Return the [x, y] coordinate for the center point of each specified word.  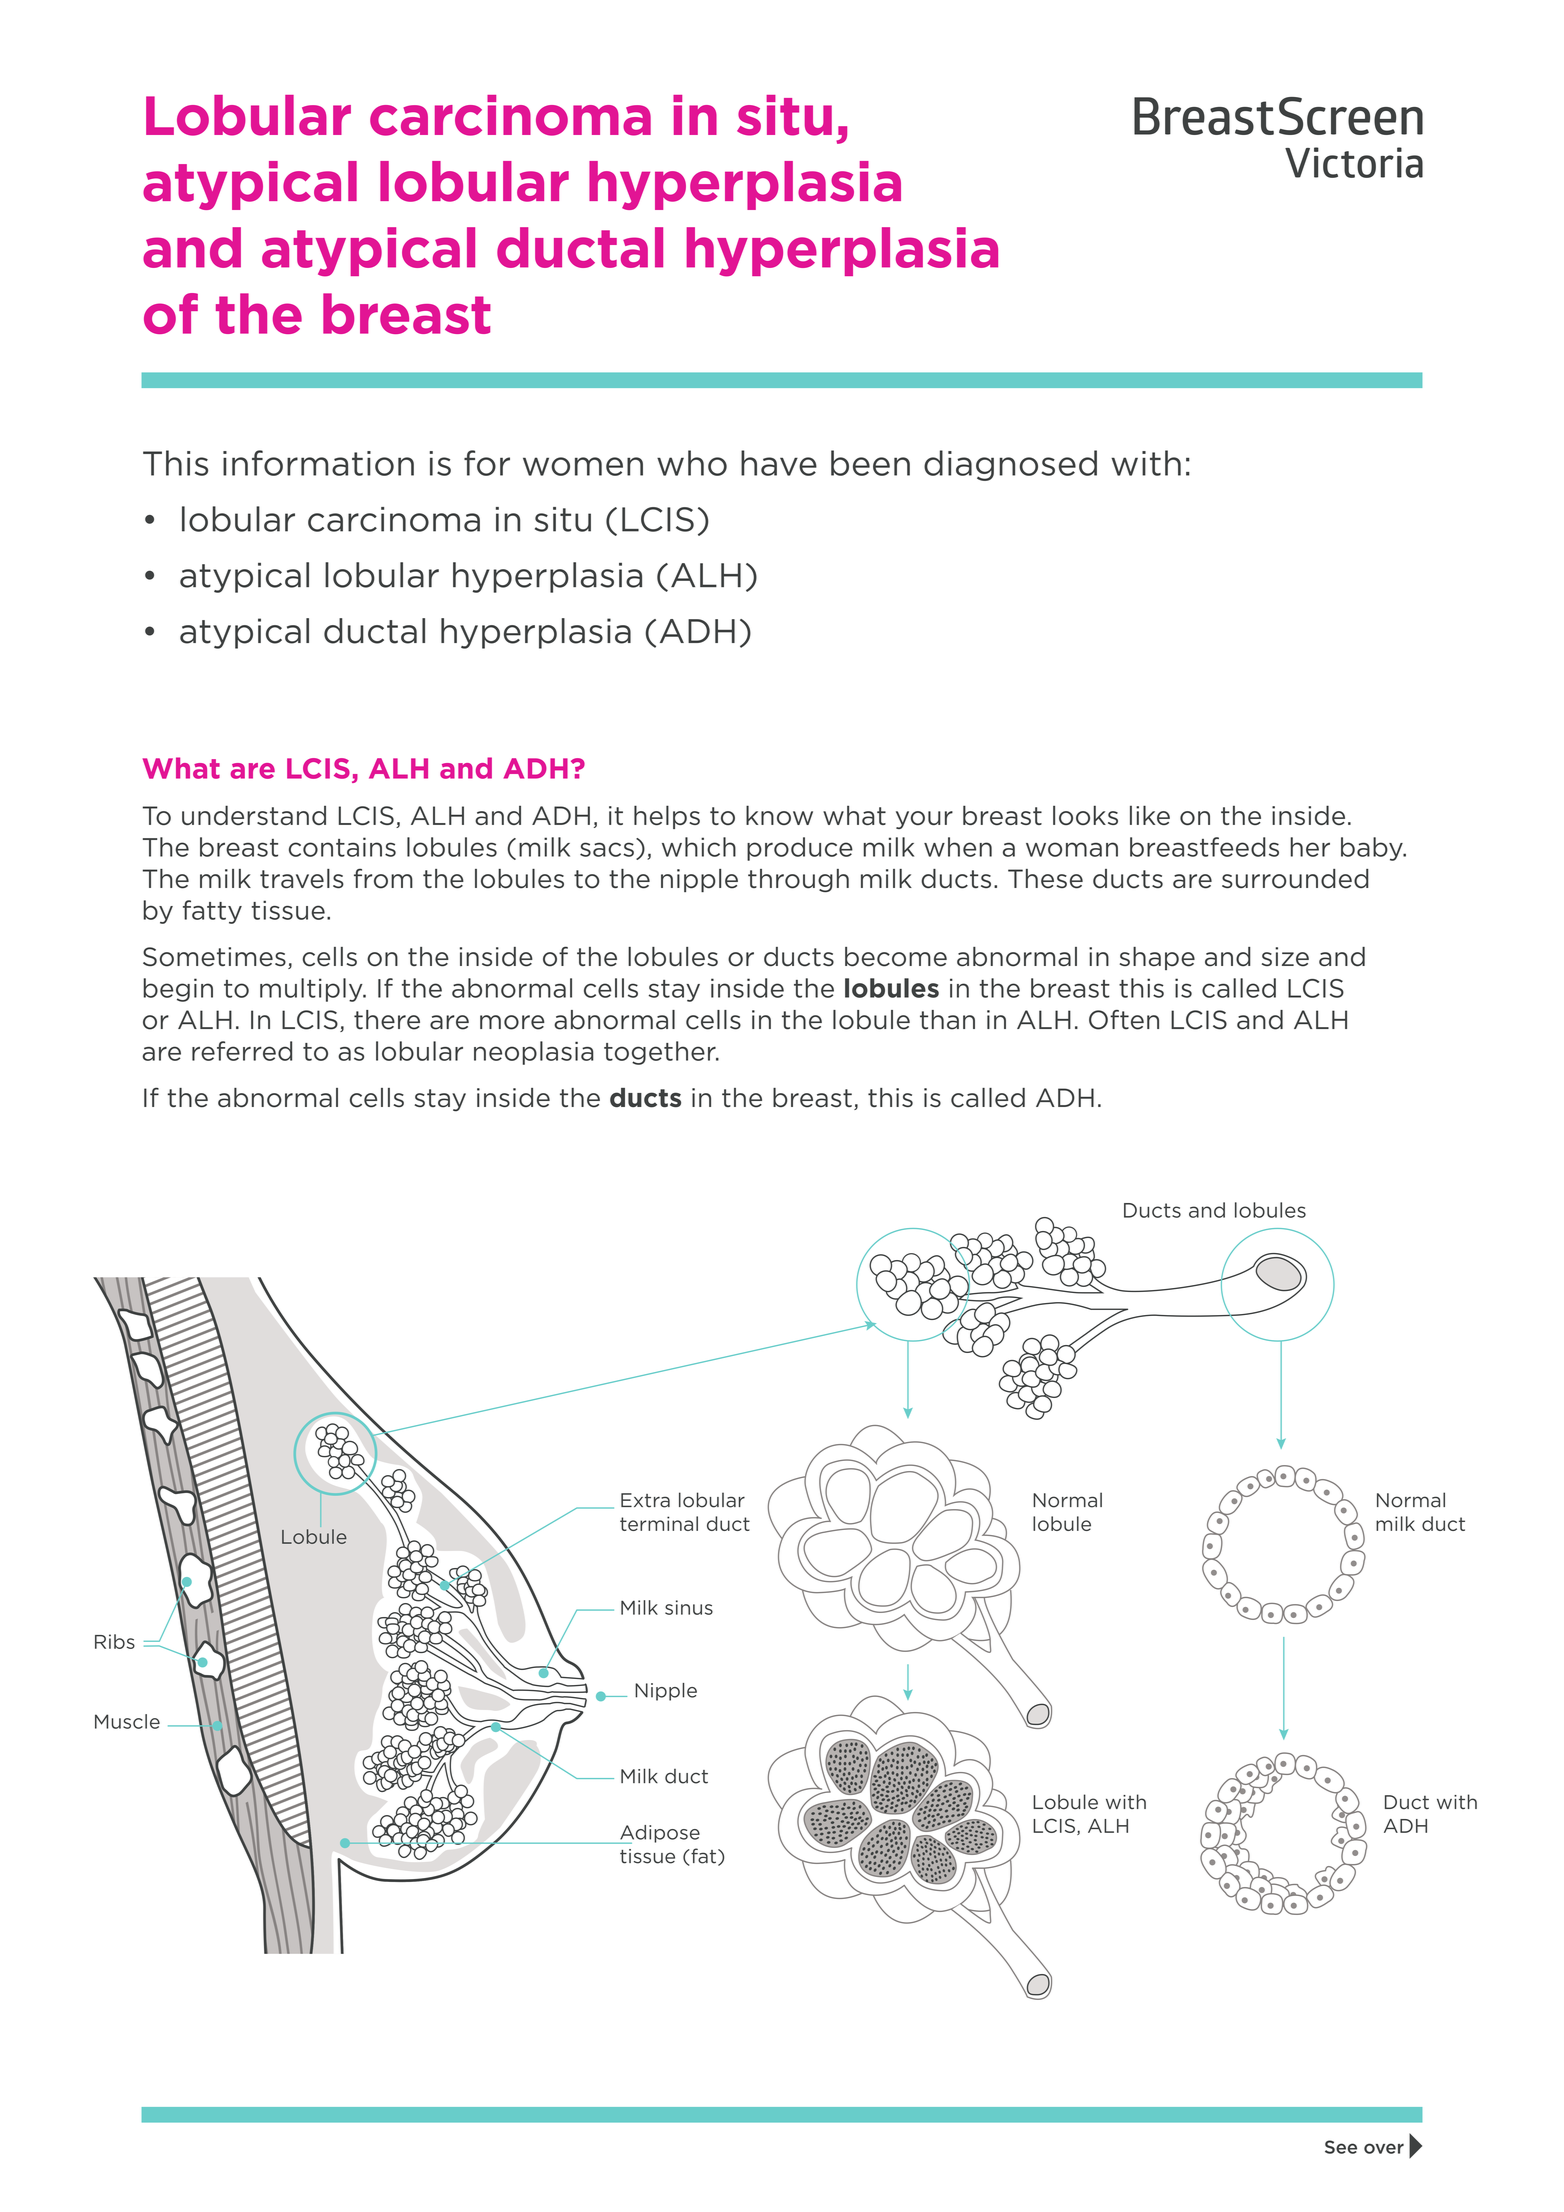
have [779, 463]
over [1384, 2148]
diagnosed [1010, 465]
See [1341, 2147]
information [318, 463]
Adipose [659, 1834]
